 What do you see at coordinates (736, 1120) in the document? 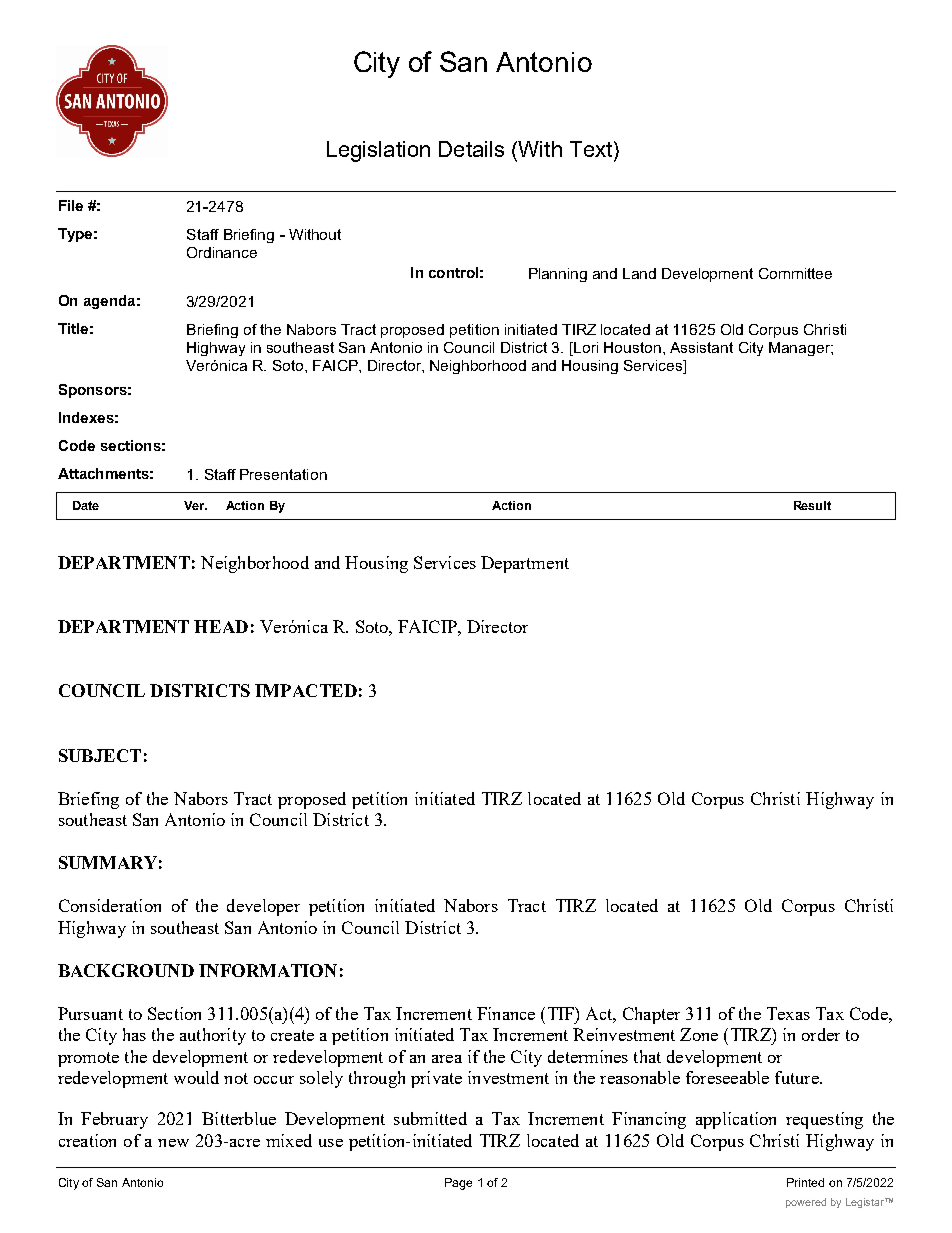
I see `application` at bounding box center [736, 1120].
